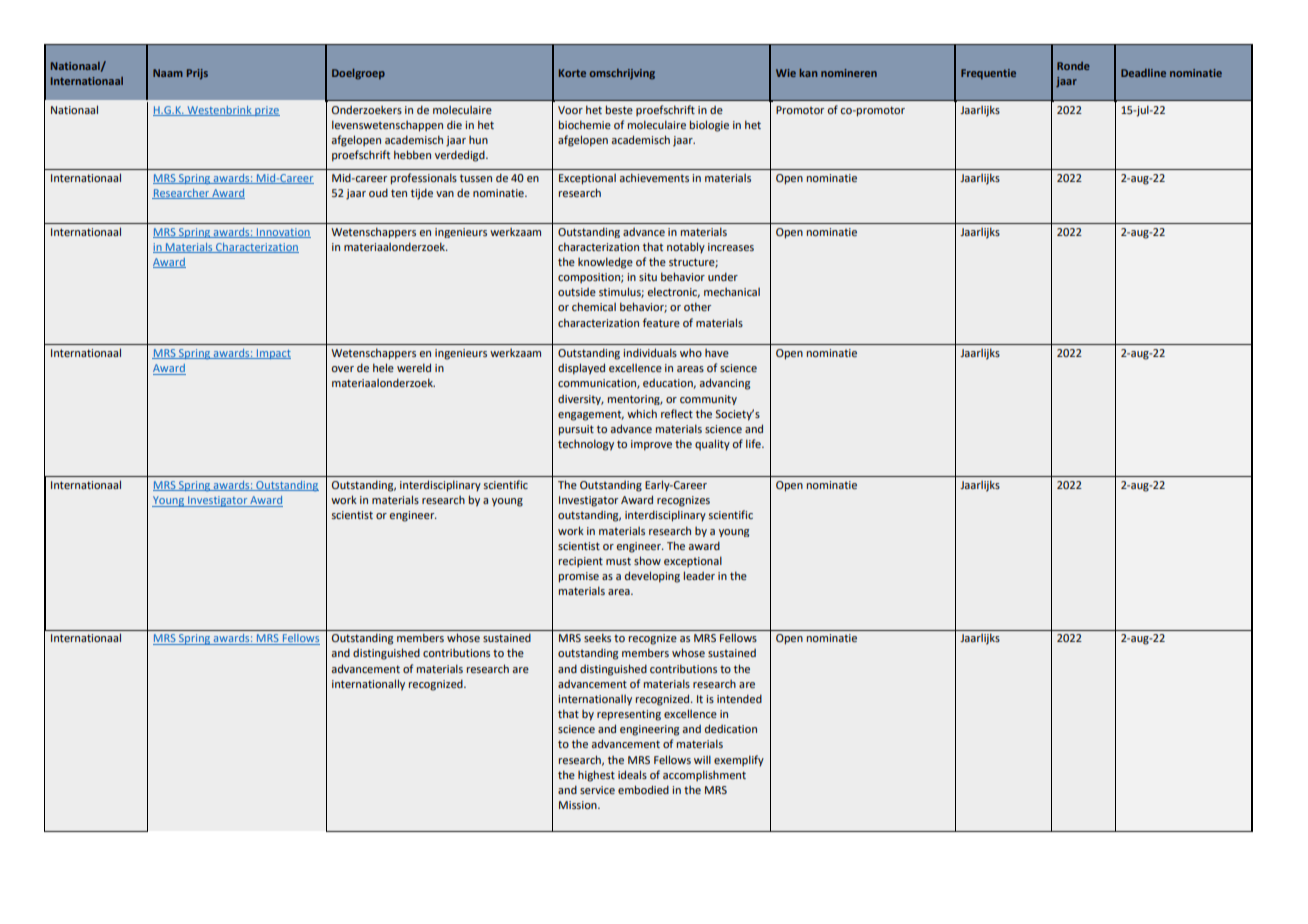  I want to click on life, so click(754, 443).
